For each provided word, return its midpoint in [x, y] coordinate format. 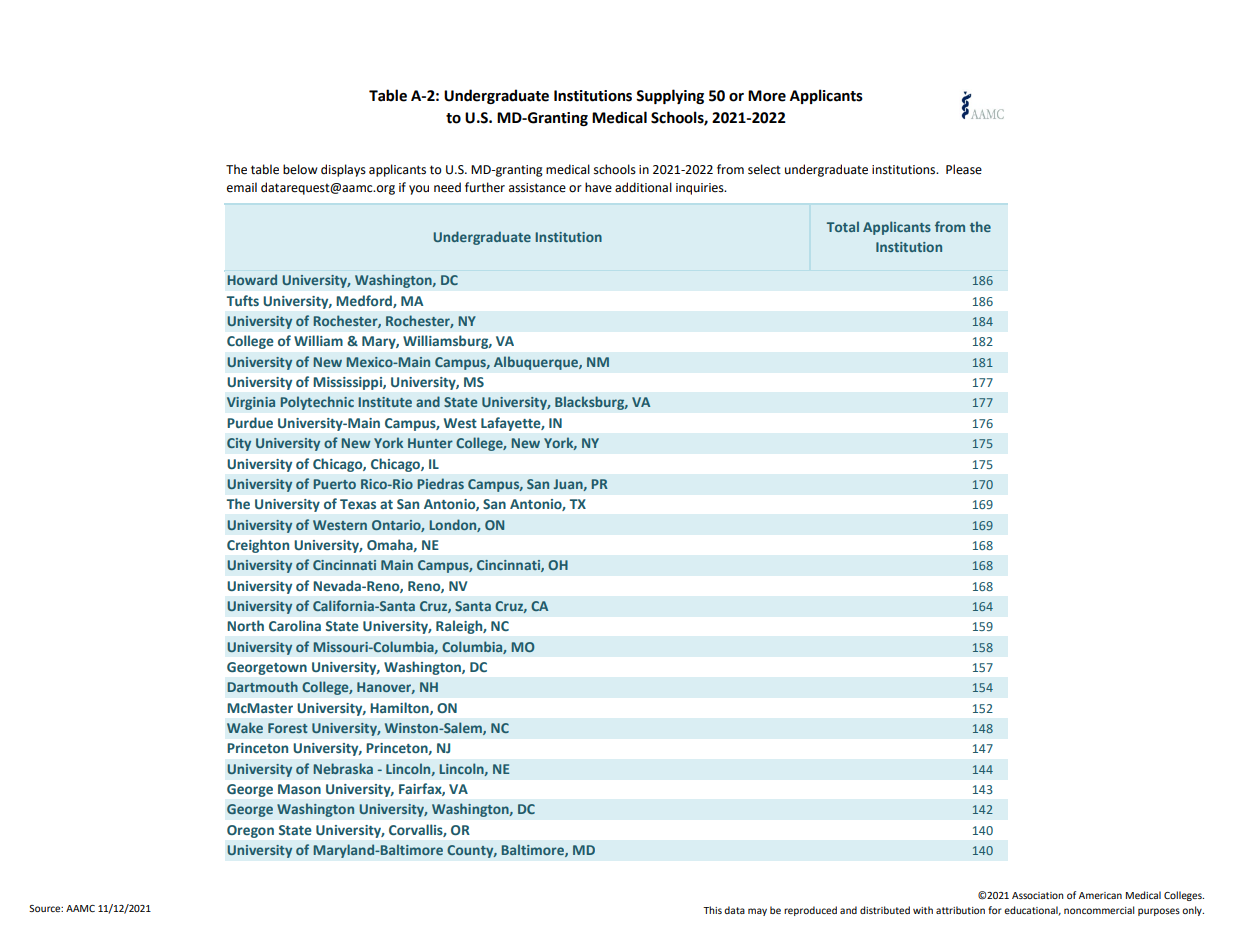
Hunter [430, 443]
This [712, 910]
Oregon [250, 831]
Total [843, 226]
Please [964, 169]
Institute [385, 402]
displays [343, 170]
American [1100, 895]
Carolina [295, 625]
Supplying [670, 96]
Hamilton [400, 708]
